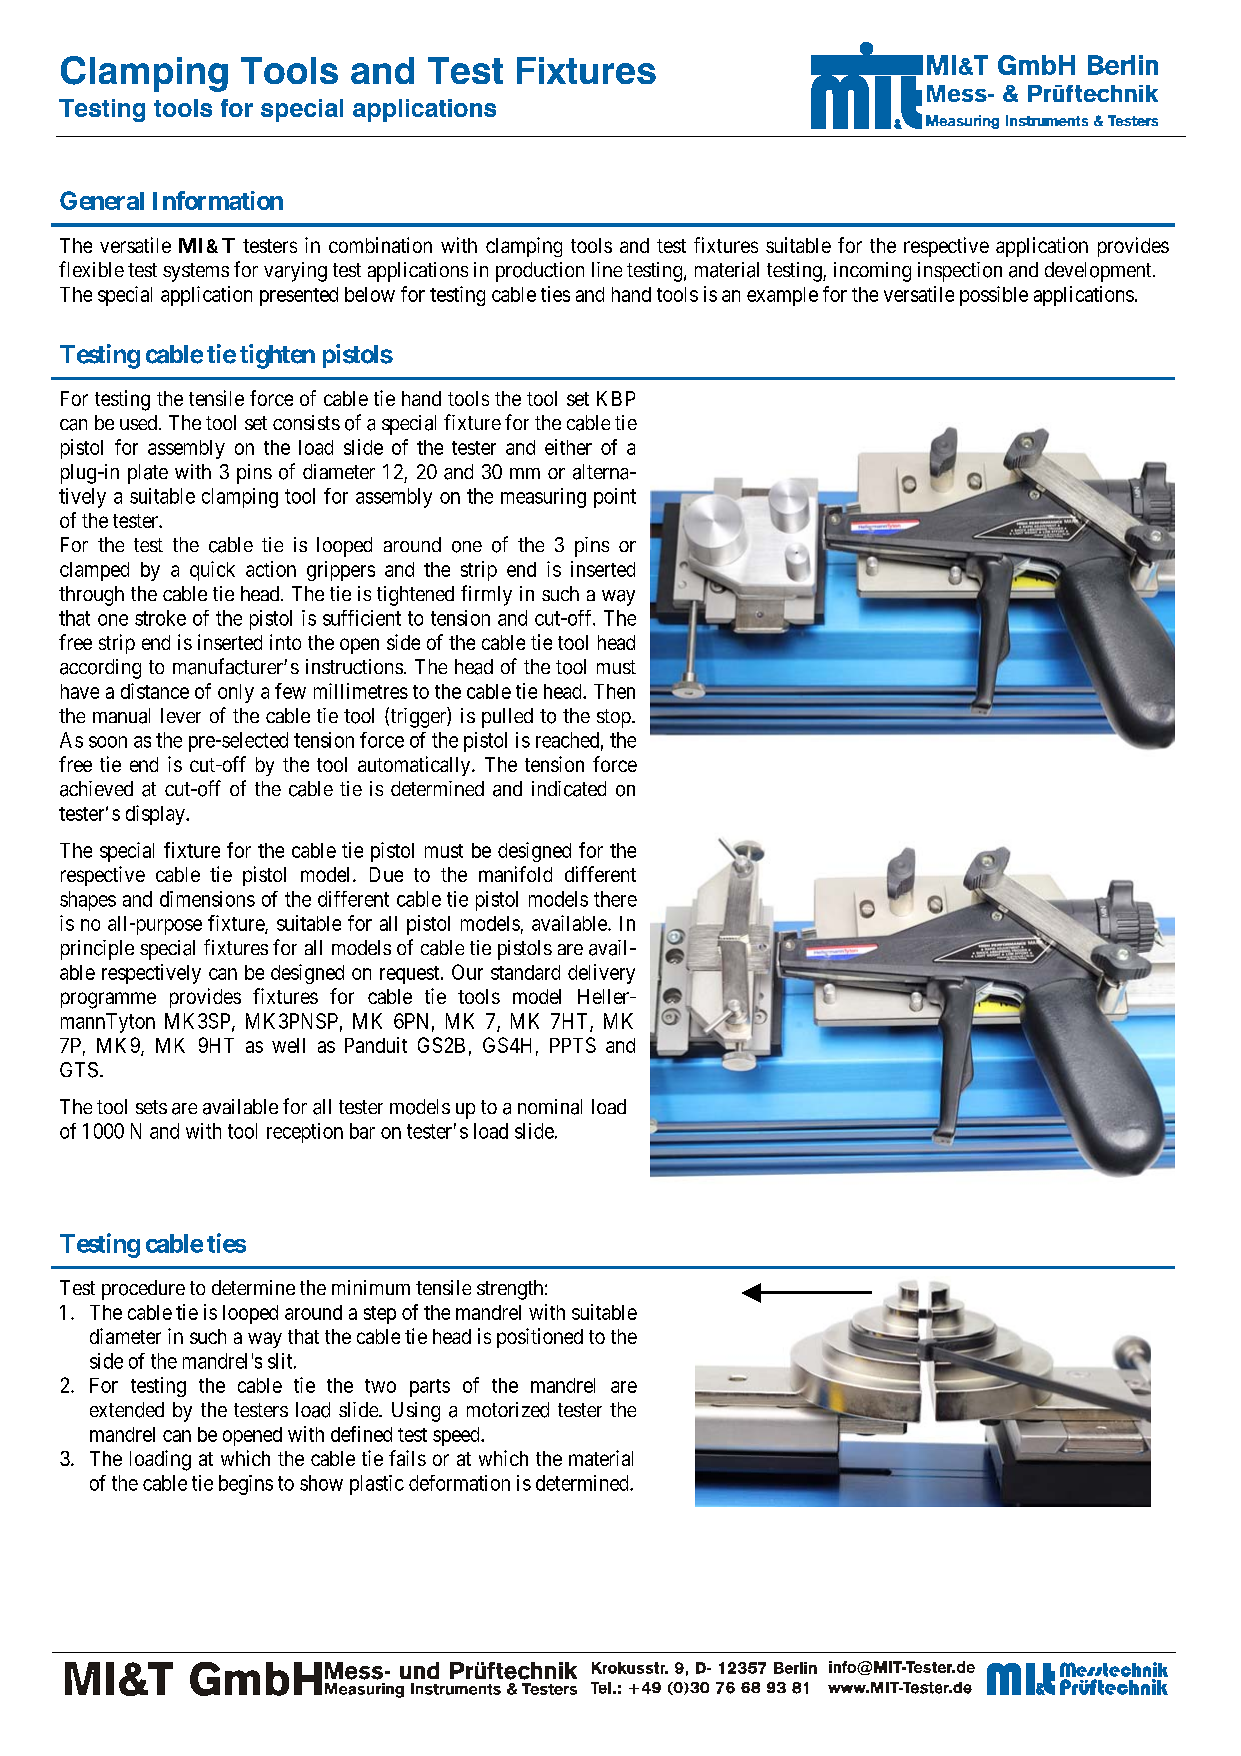  Describe the element at coordinates (573, 1045) in the document. I see `PPTS` at that location.
